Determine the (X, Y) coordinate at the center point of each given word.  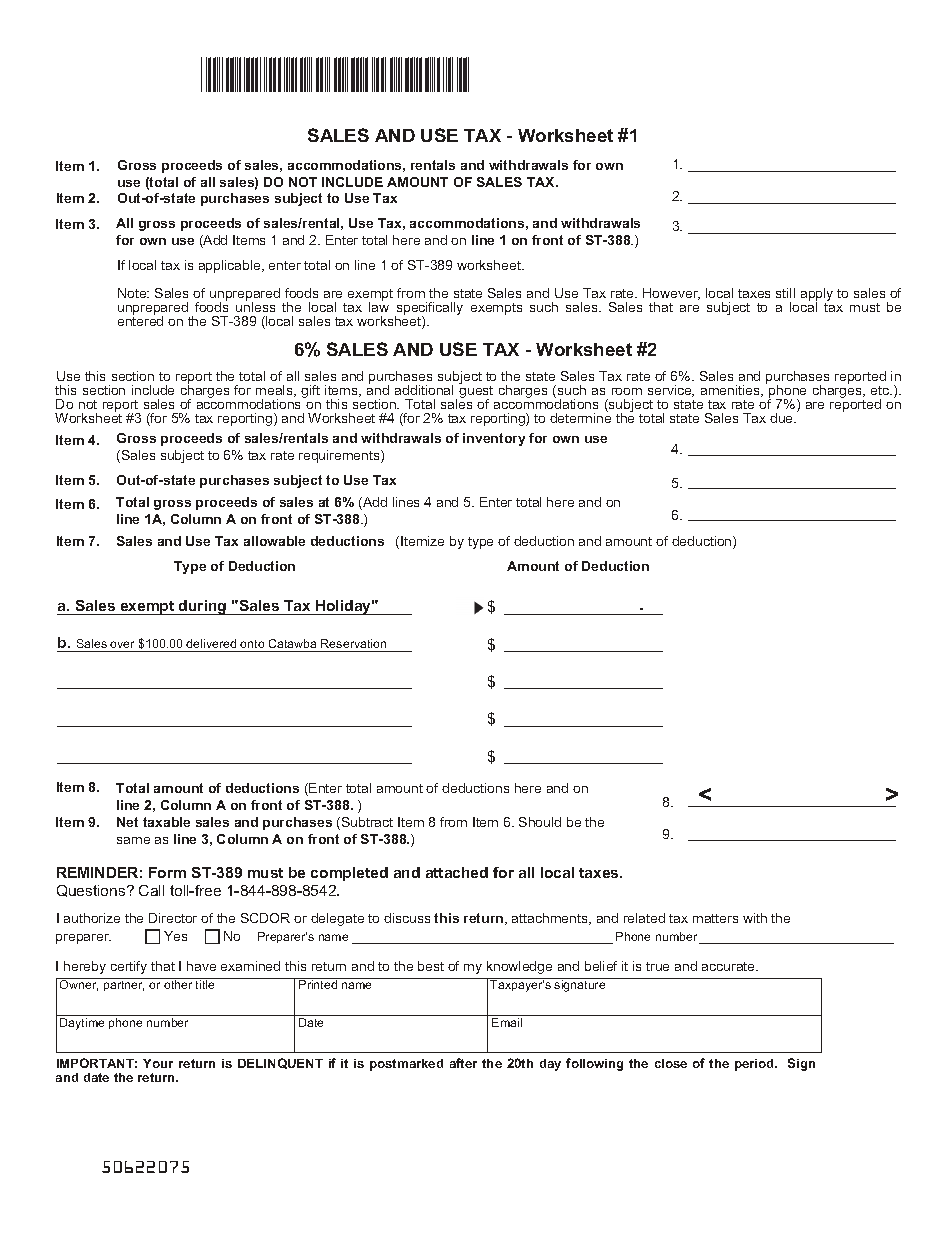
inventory (494, 439)
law (379, 306)
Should (540, 822)
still (785, 293)
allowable (274, 541)
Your (158, 1063)
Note (133, 293)
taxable (166, 822)
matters (715, 918)
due (782, 418)
